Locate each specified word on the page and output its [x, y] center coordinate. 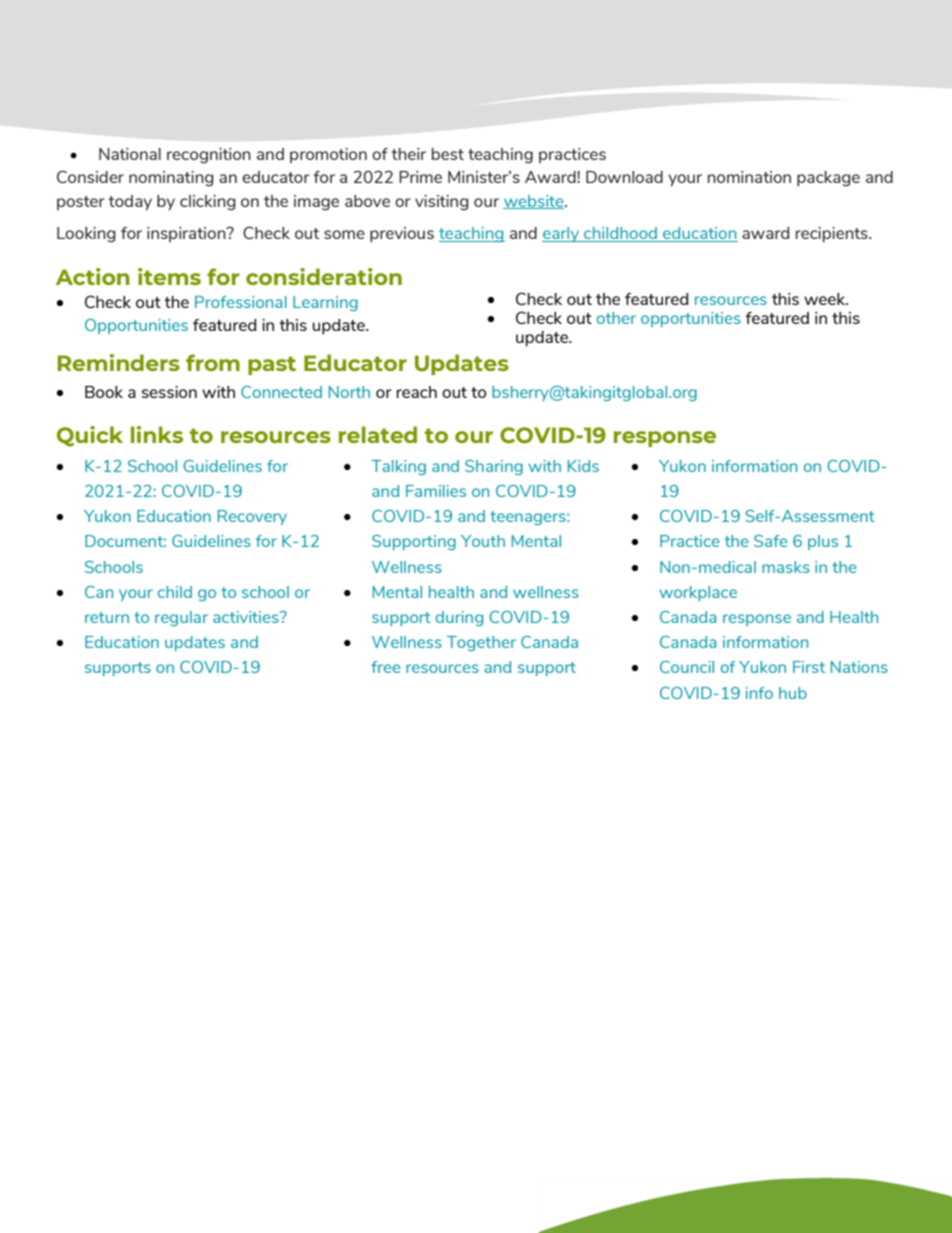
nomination [749, 177]
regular [181, 618]
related [378, 434]
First [809, 667]
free [386, 667]
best [448, 154]
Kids [583, 466]
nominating [171, 179]
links [157, 434]
